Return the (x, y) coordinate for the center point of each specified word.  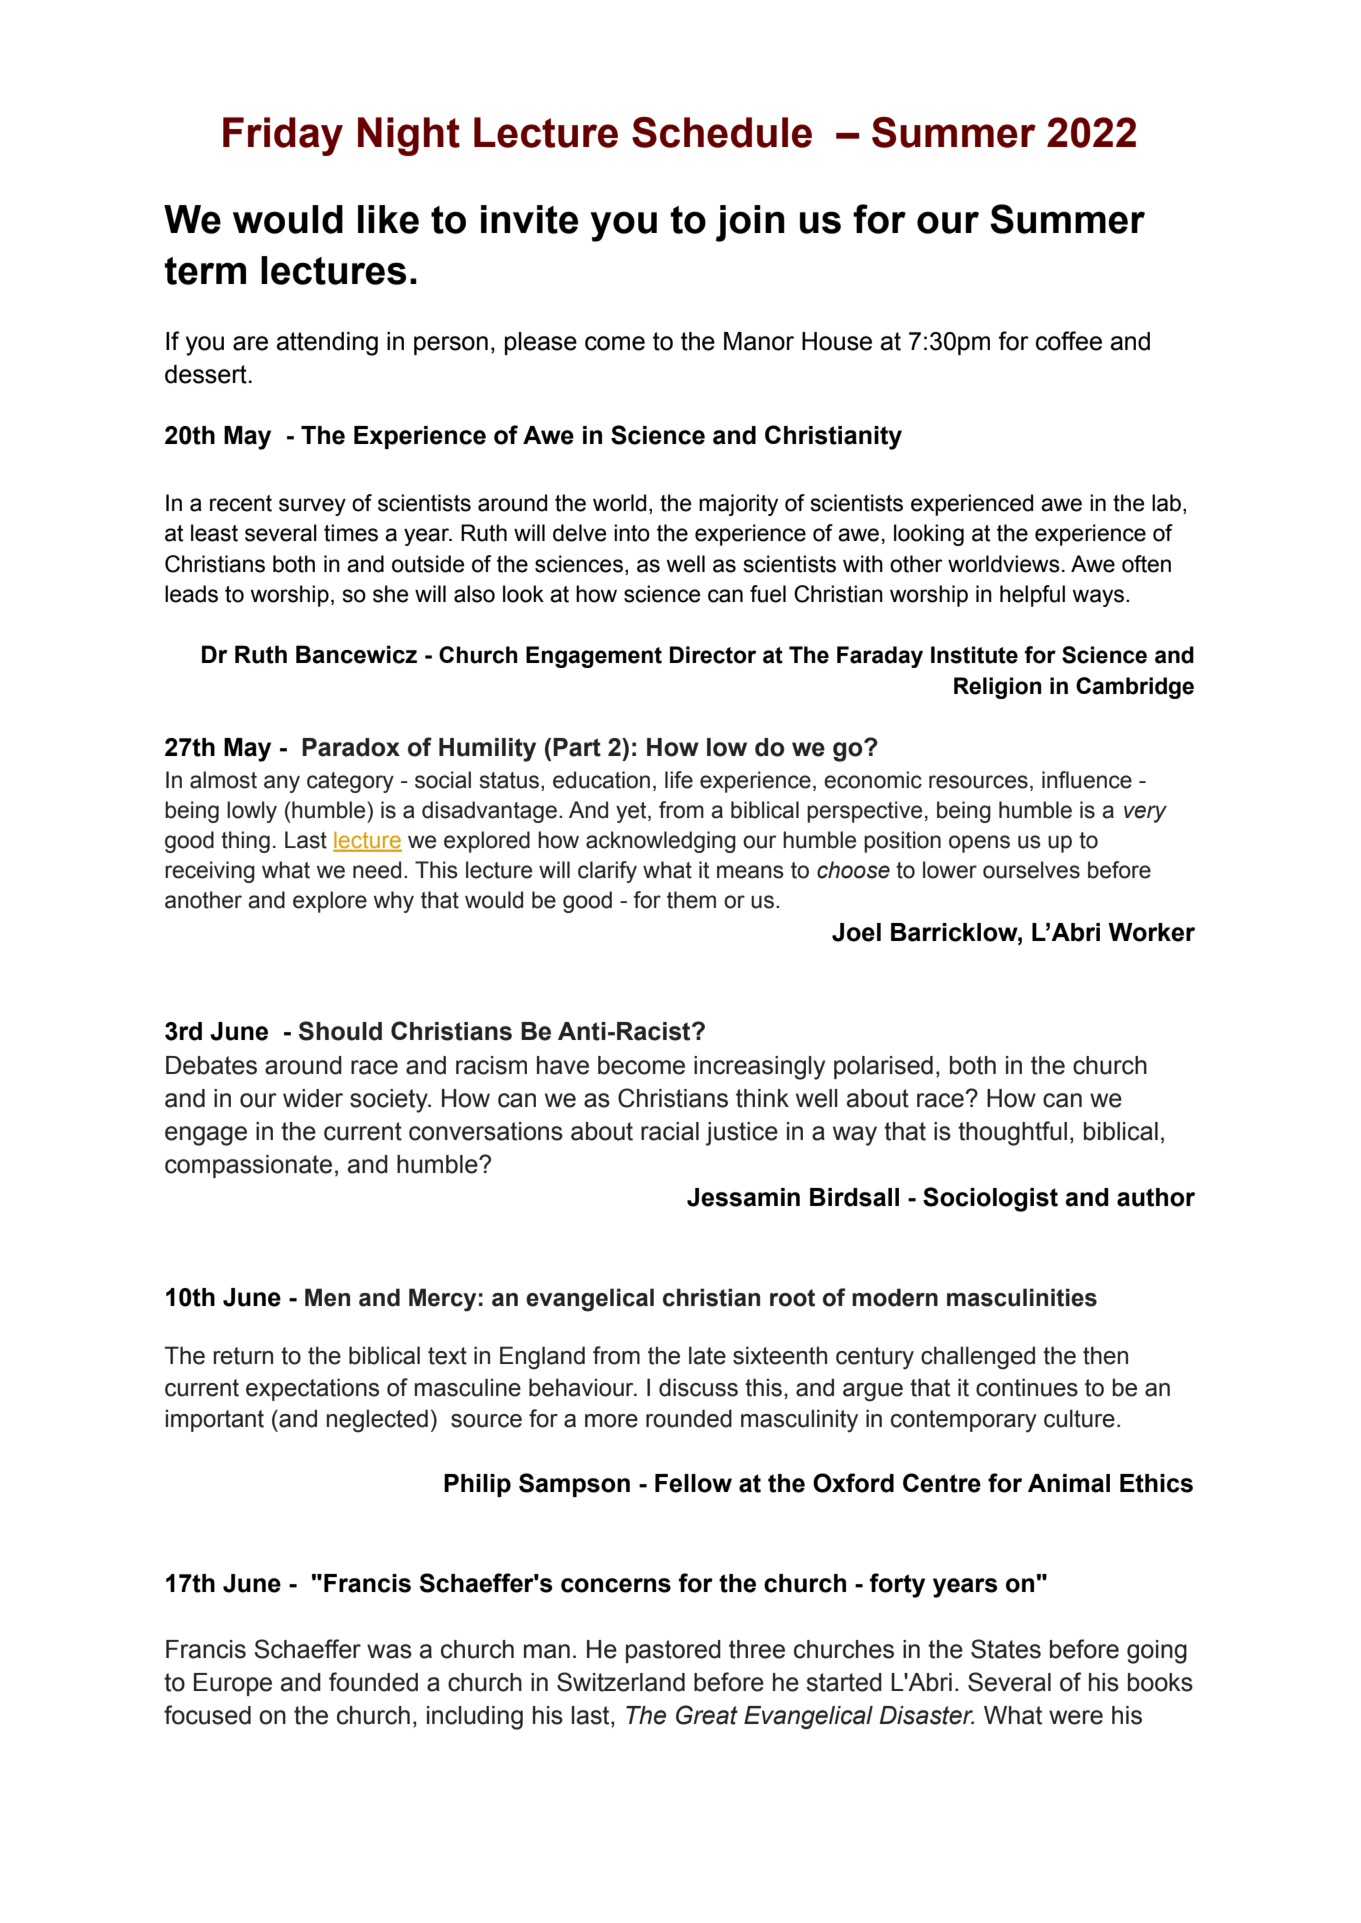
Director (713, 655)
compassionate (248, 1166)
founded (373, 1682)
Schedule (722, 132)
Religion (998, 688)
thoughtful (1012, 1133)
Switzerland (621, 1682)
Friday (283, 136)
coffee (1069, 341)
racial (670, 1131)
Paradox (351, 747)
